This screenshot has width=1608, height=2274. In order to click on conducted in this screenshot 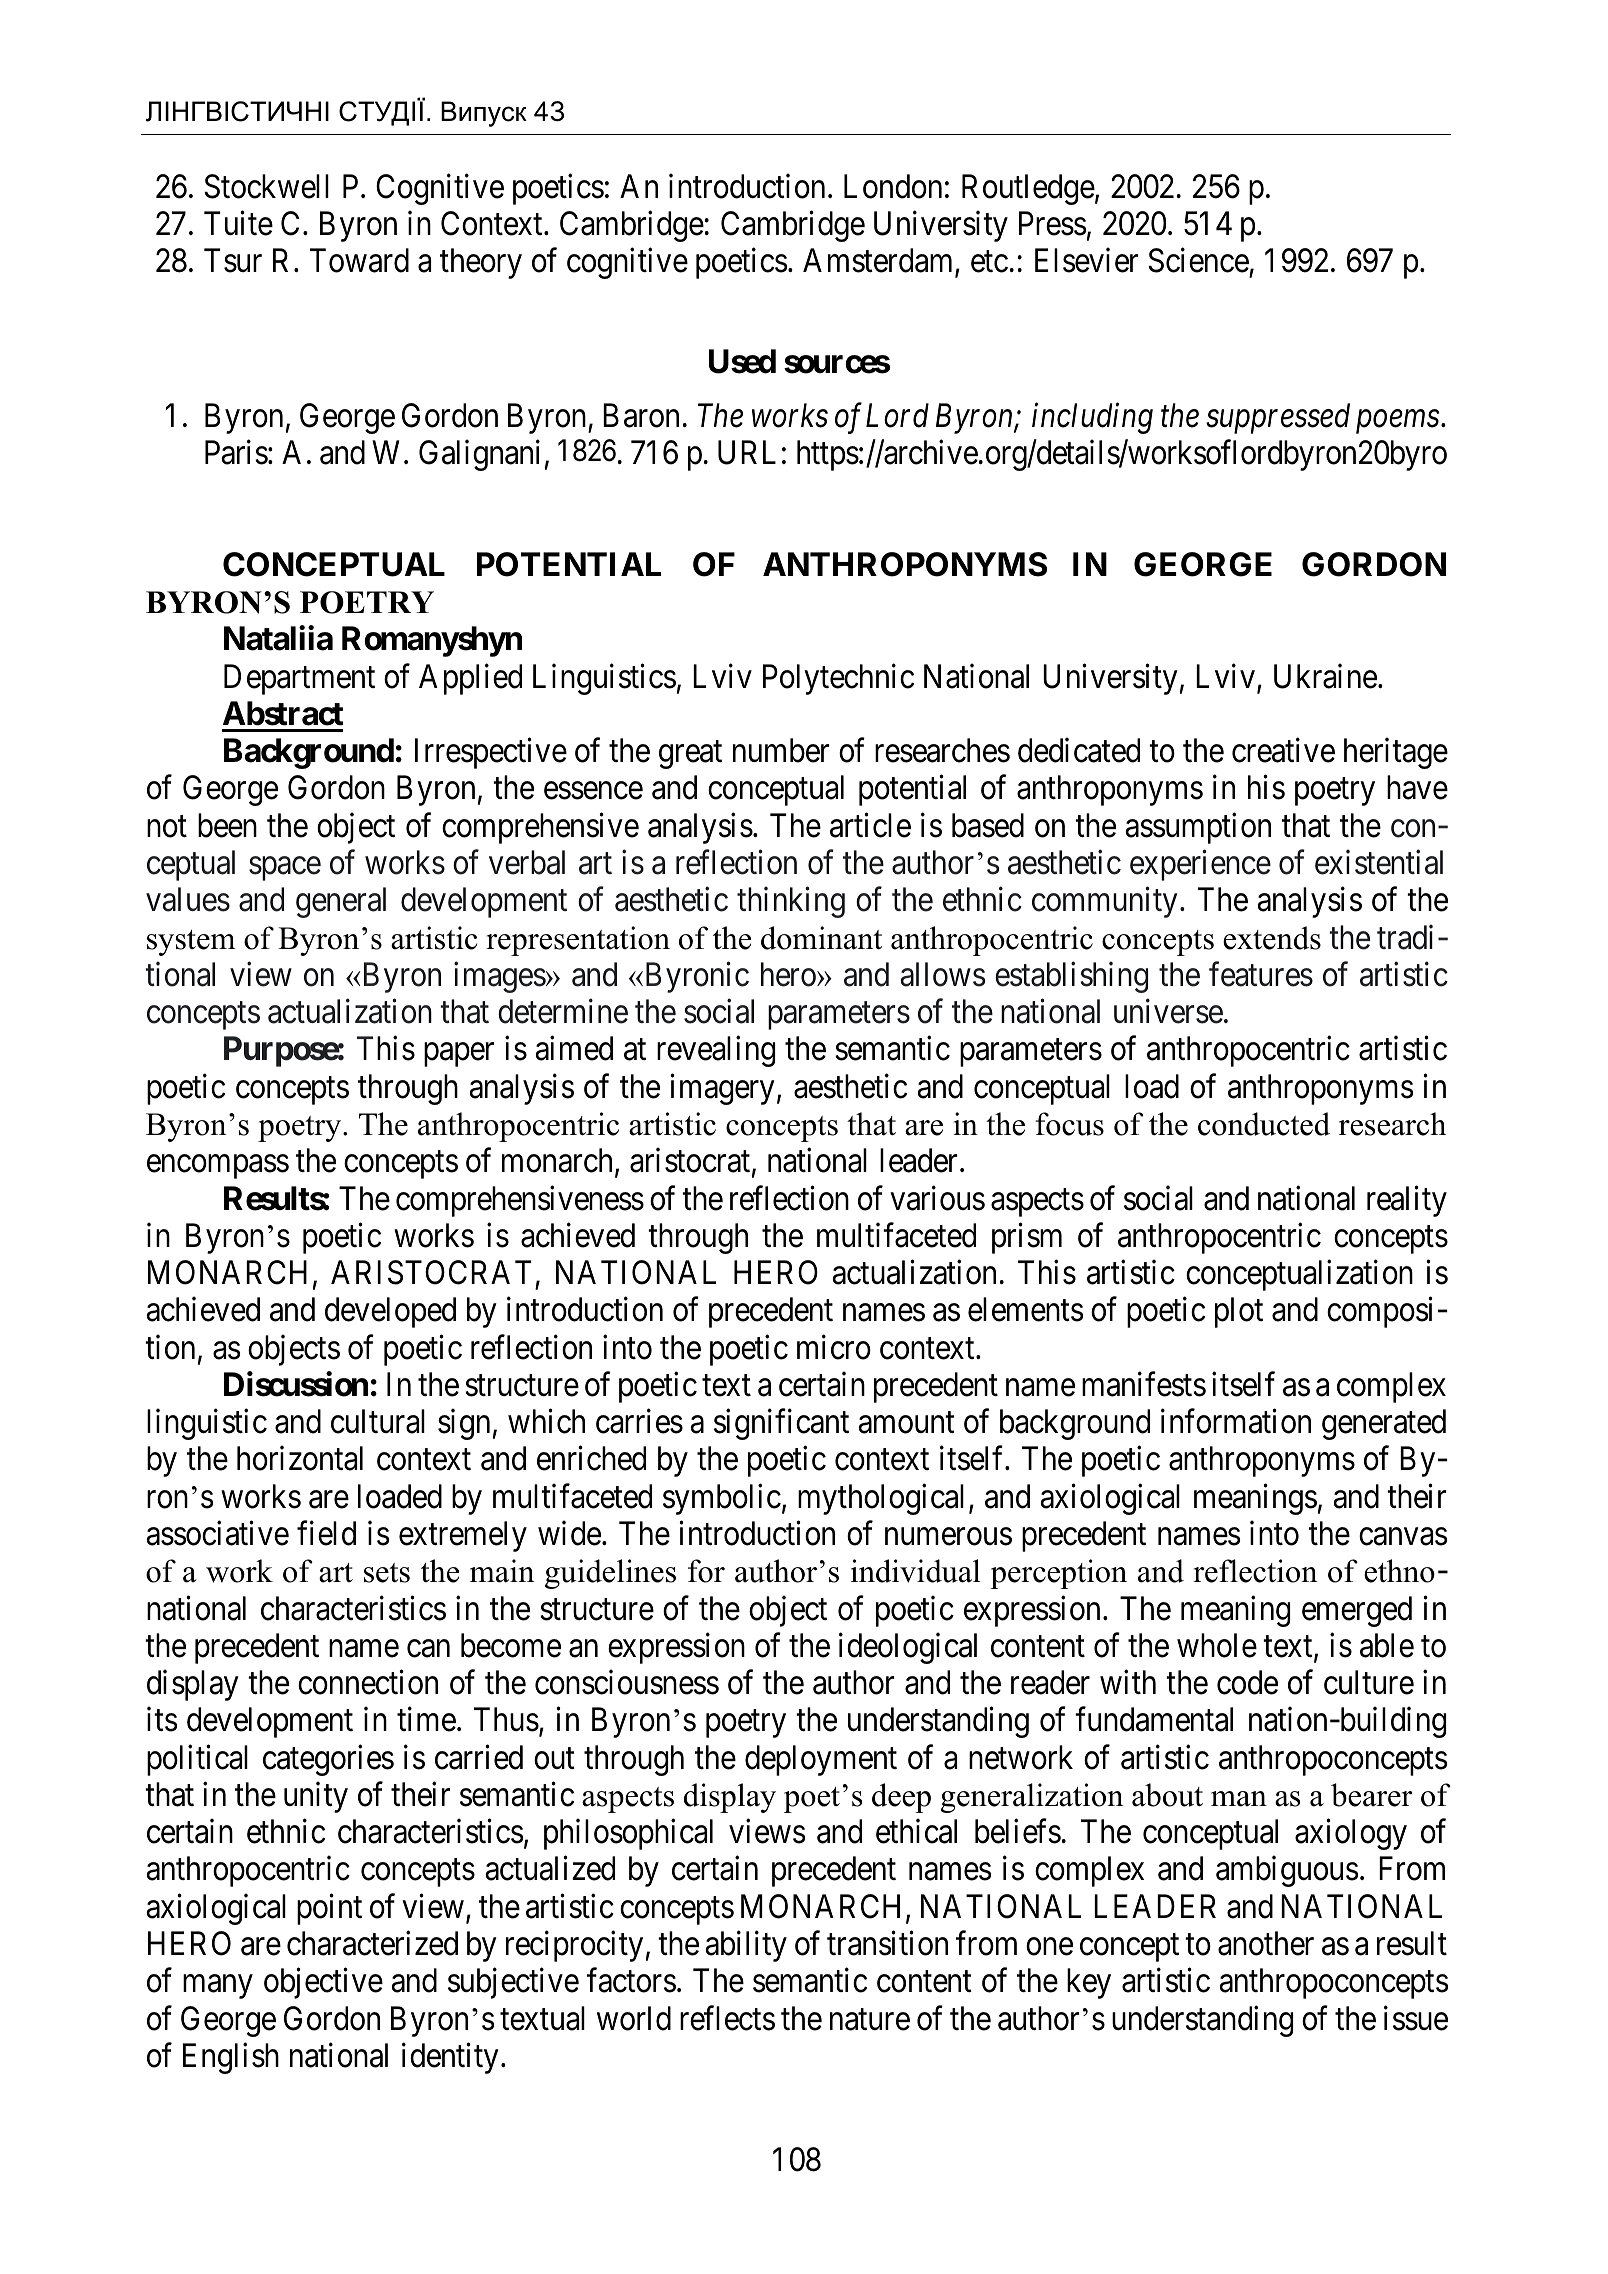, I will do `click(1264, 1124)`.
